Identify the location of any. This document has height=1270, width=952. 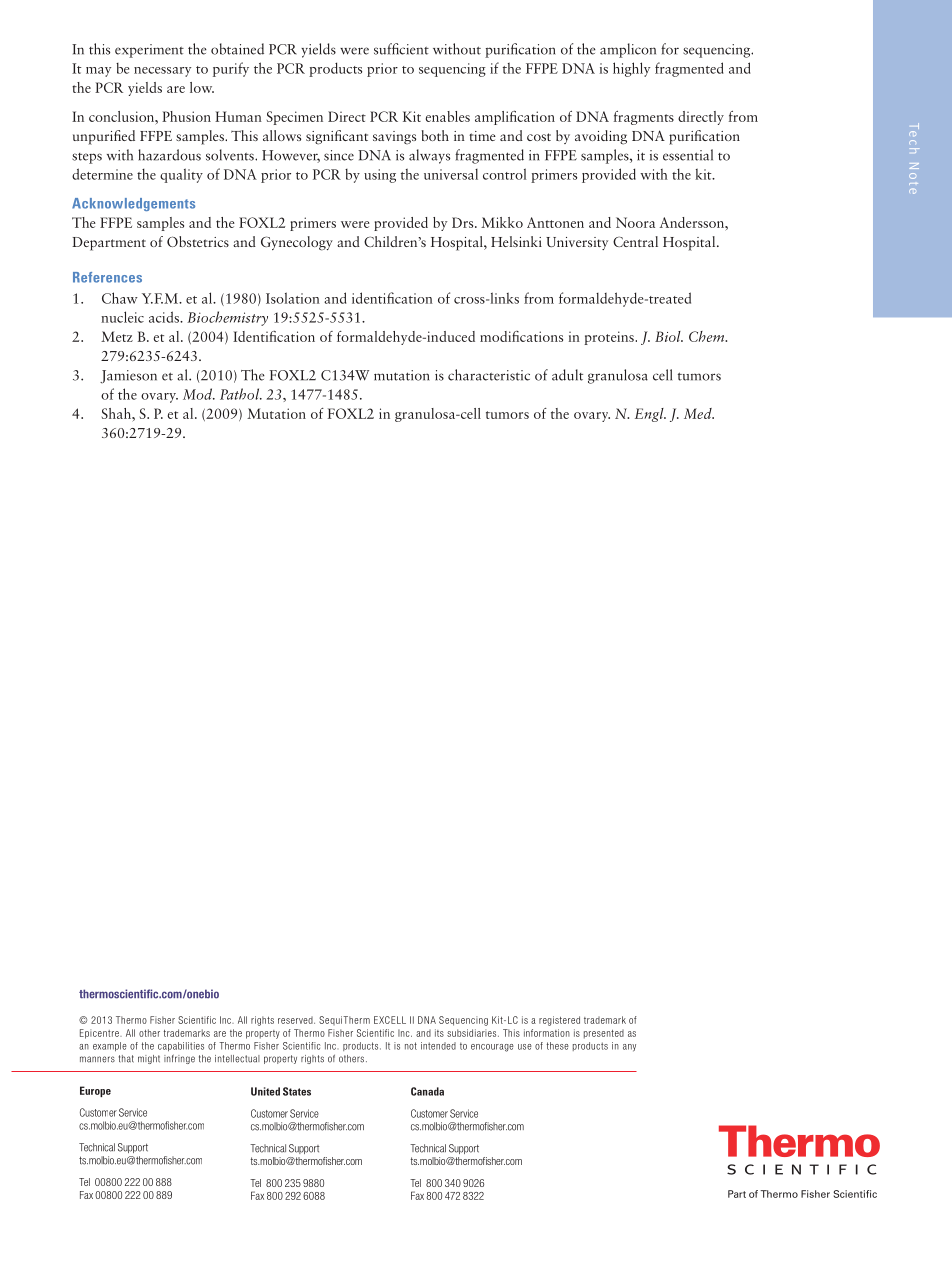
(629, 1048).
